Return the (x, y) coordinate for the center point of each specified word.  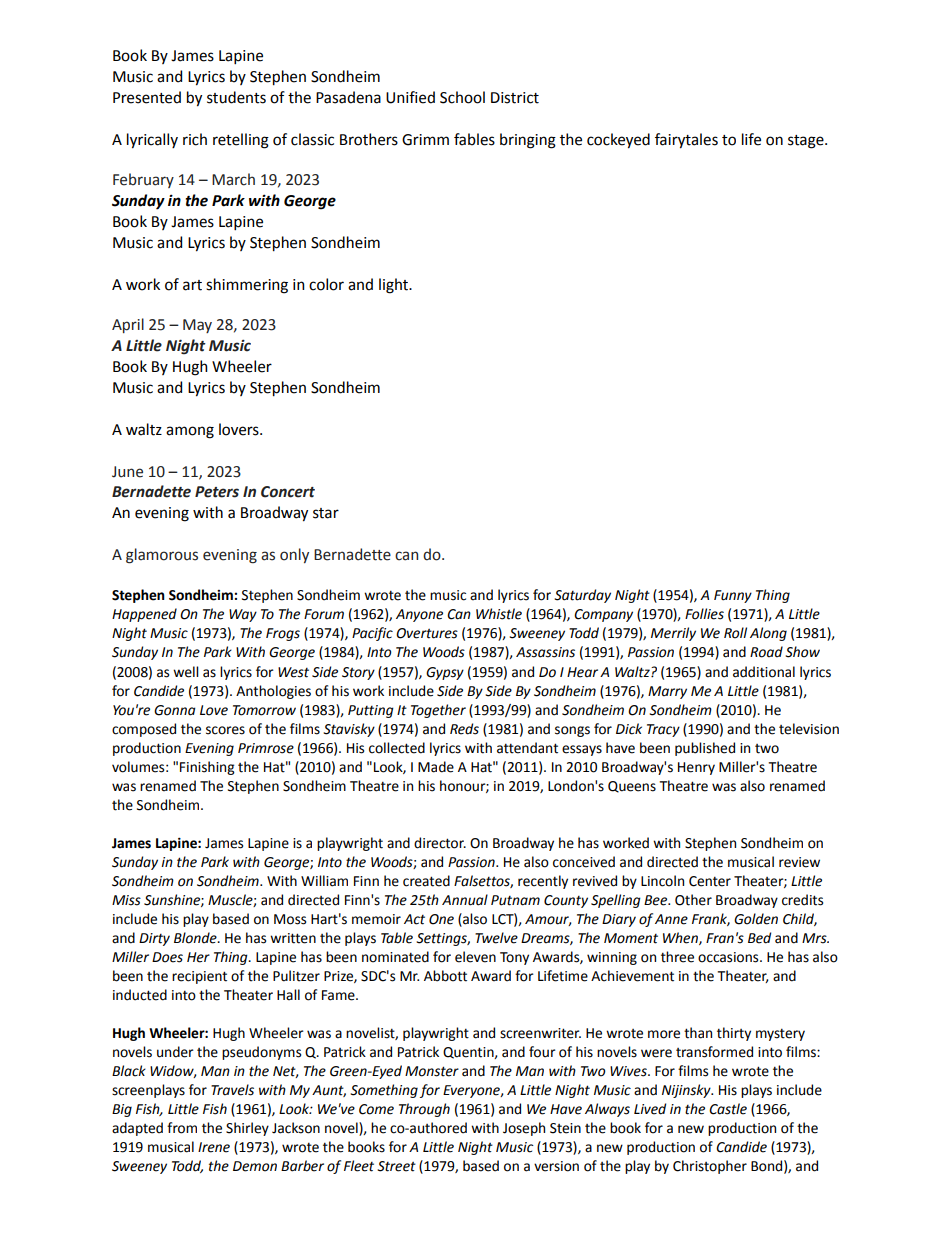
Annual (465, 900)
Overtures (427, 633)
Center (710, 881)
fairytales (686, 141)
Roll (735, 633)
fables (474, 139)
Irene (214, 1147)
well (186, 672)
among (190, 432)
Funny (733, 596)
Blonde (196, 938)
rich (195, 139)
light (395, 286)
